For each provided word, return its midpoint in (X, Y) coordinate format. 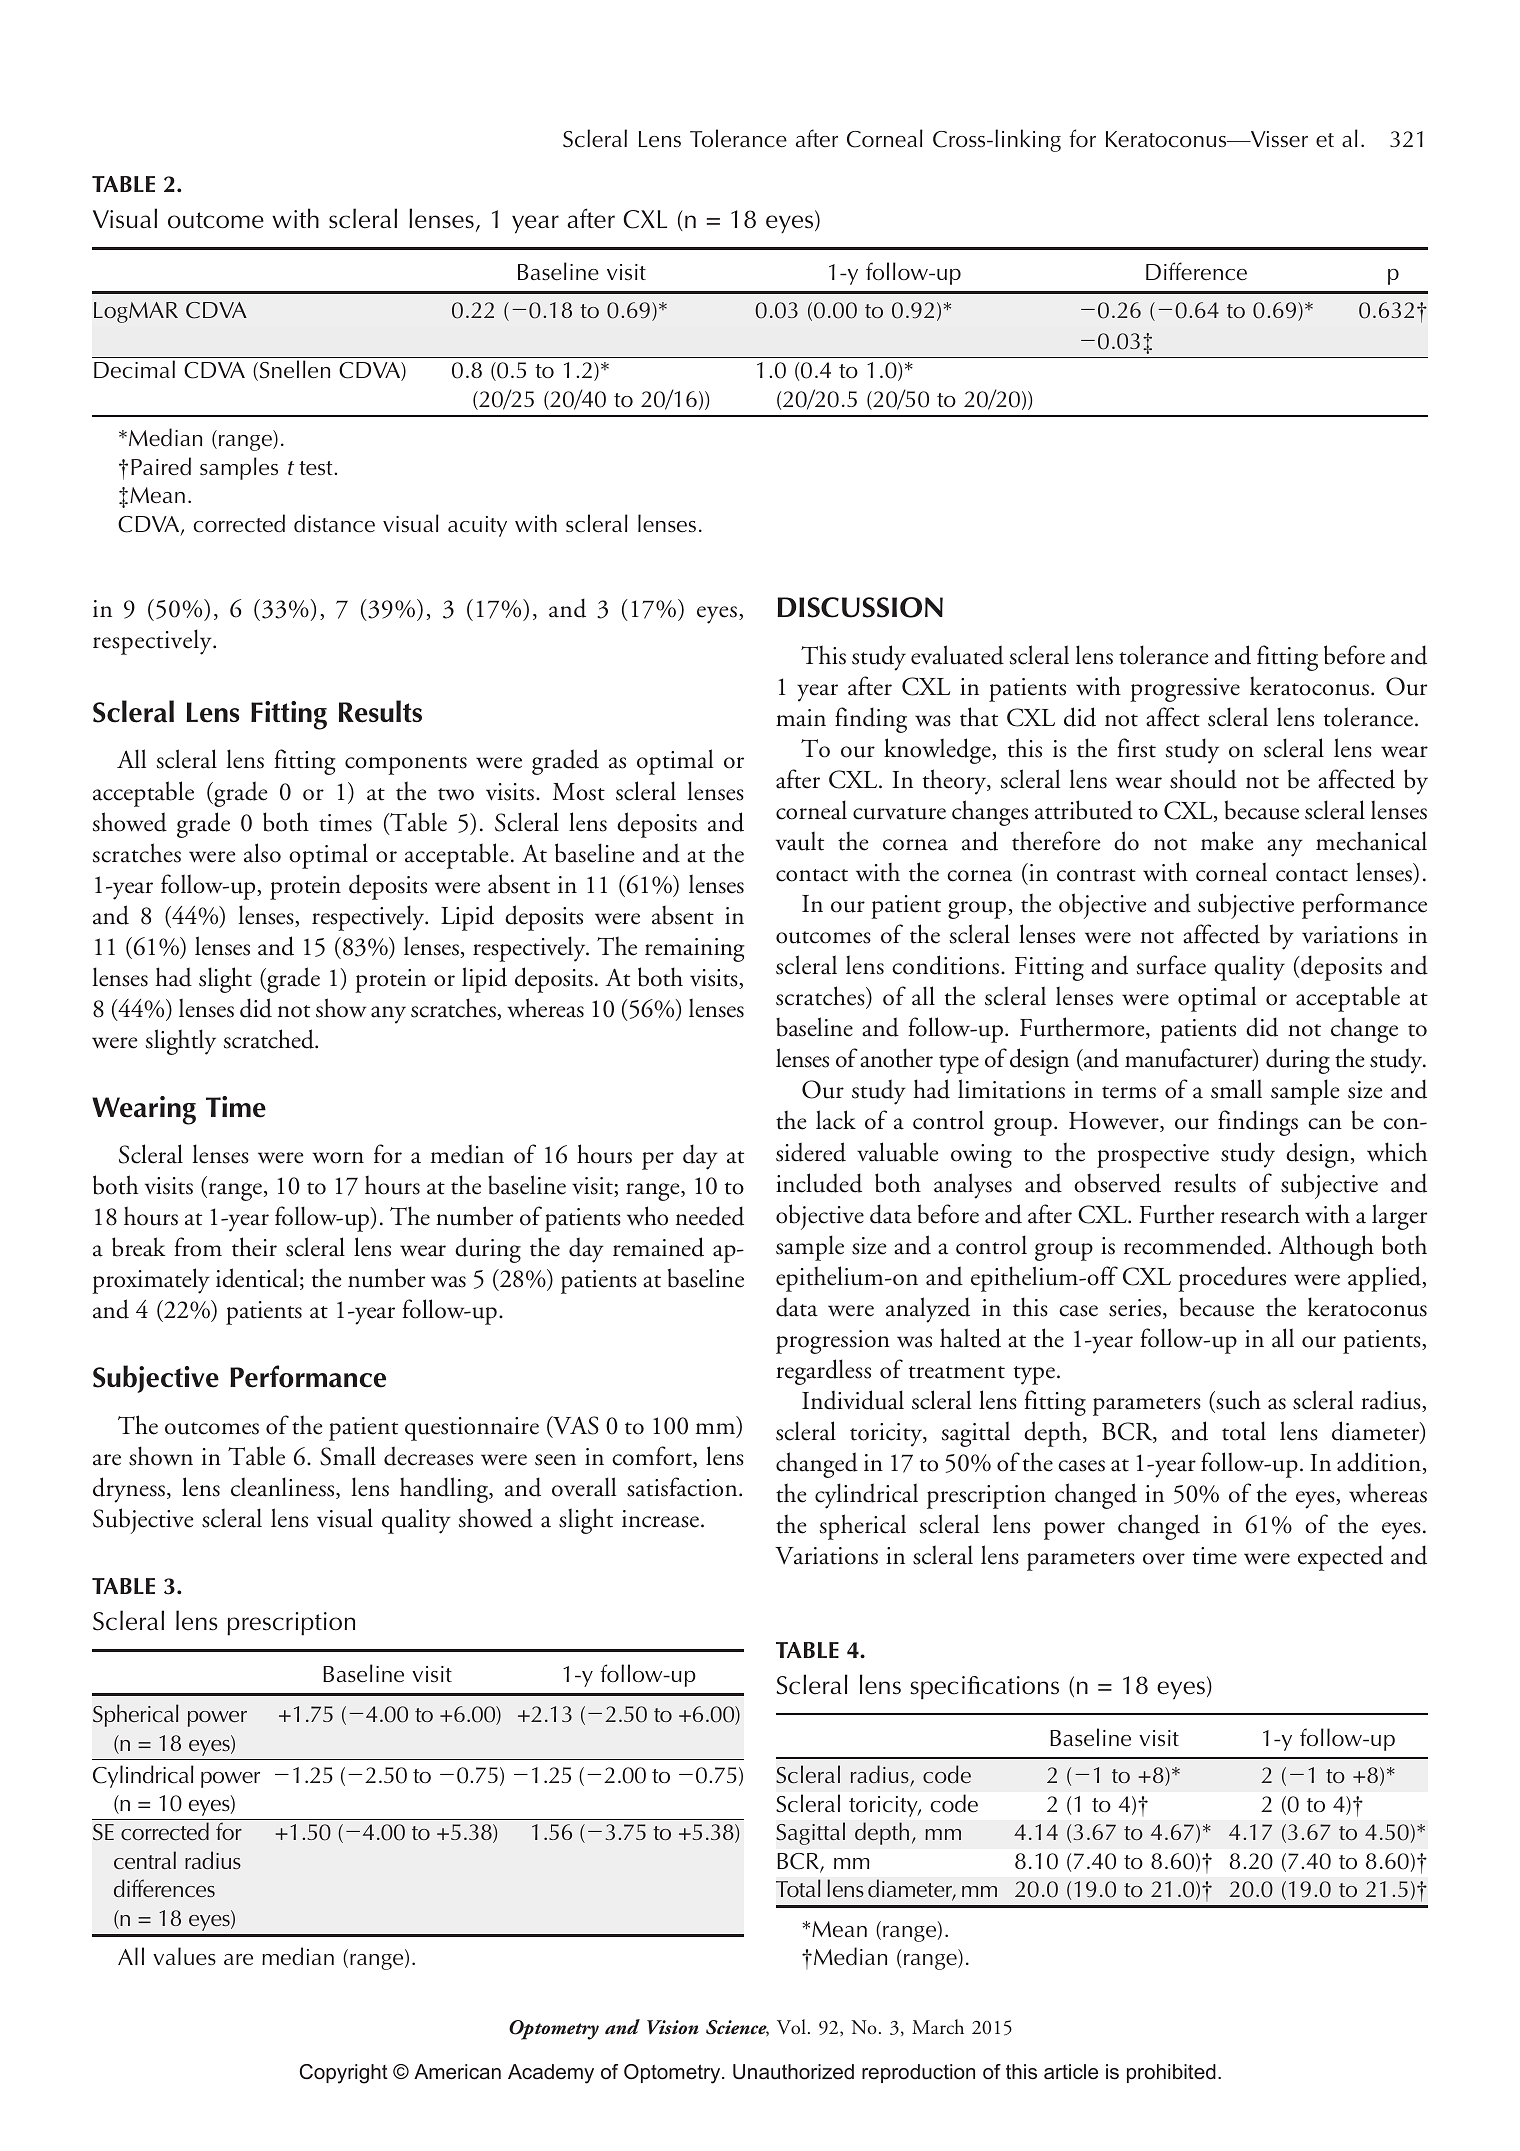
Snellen (293, 370)
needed (710, 1216)
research (1260, 1214)
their (254, 1247)
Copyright (344, 2074)
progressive (1185, 690)
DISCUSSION (860, 607)
